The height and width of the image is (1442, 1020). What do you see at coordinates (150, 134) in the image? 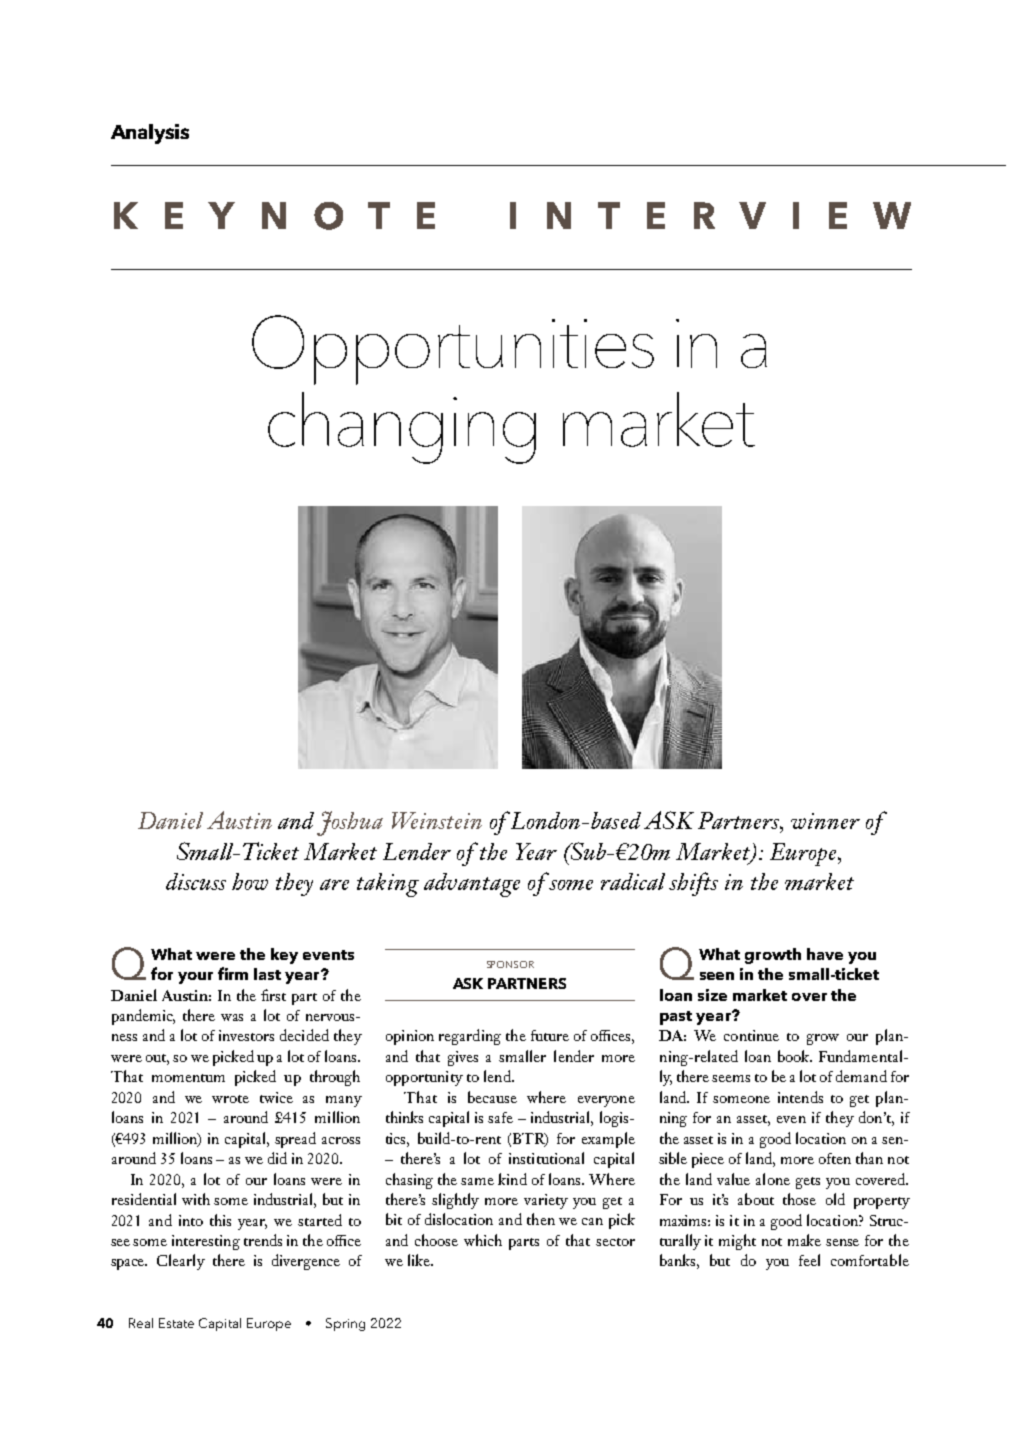
I see `Analysis` at bounding box center [150, 134].
